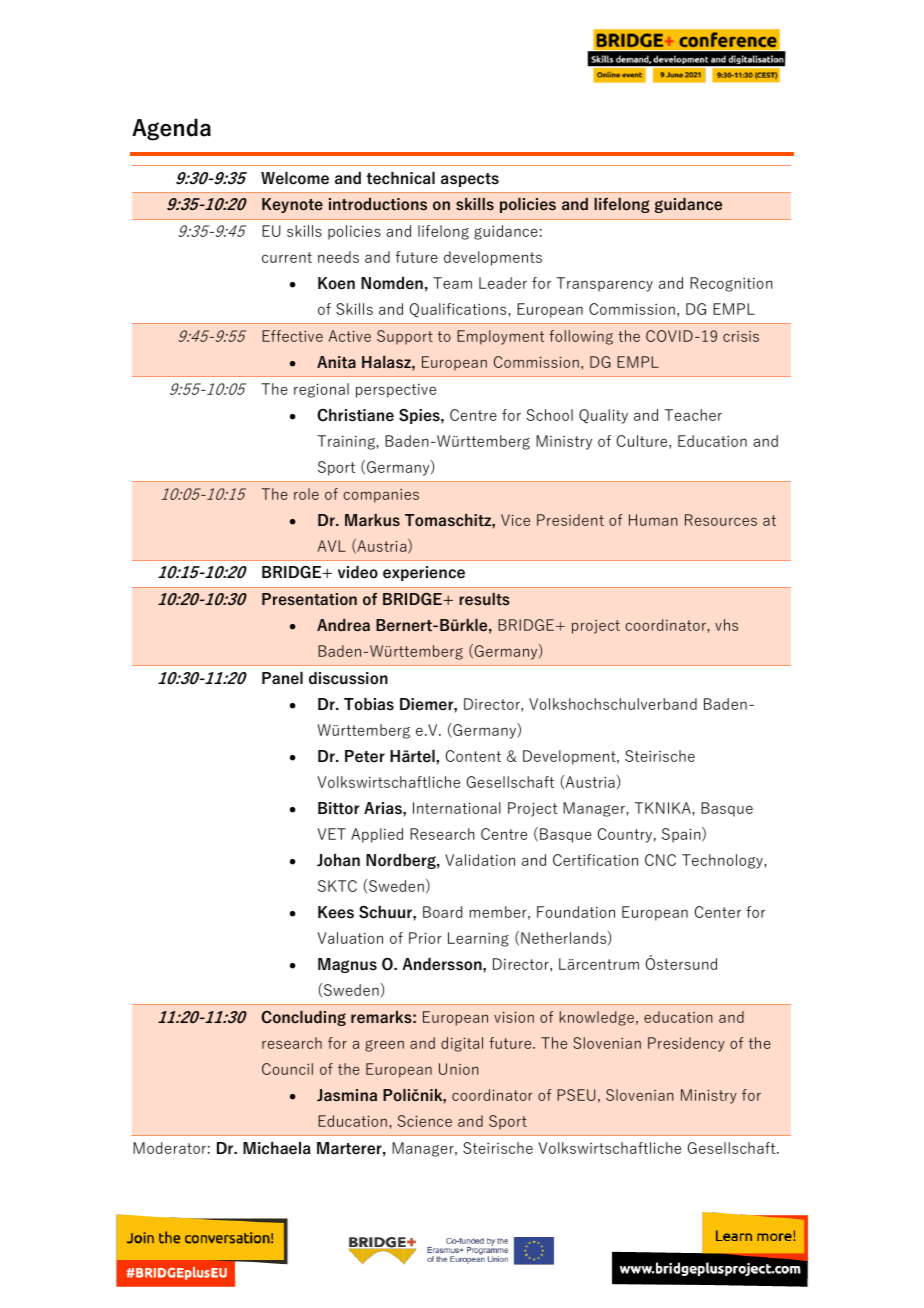 This image has height=1308, width=924. Describe the element at coordinates (396, 391) in the image. I see `perspective` at that location.
